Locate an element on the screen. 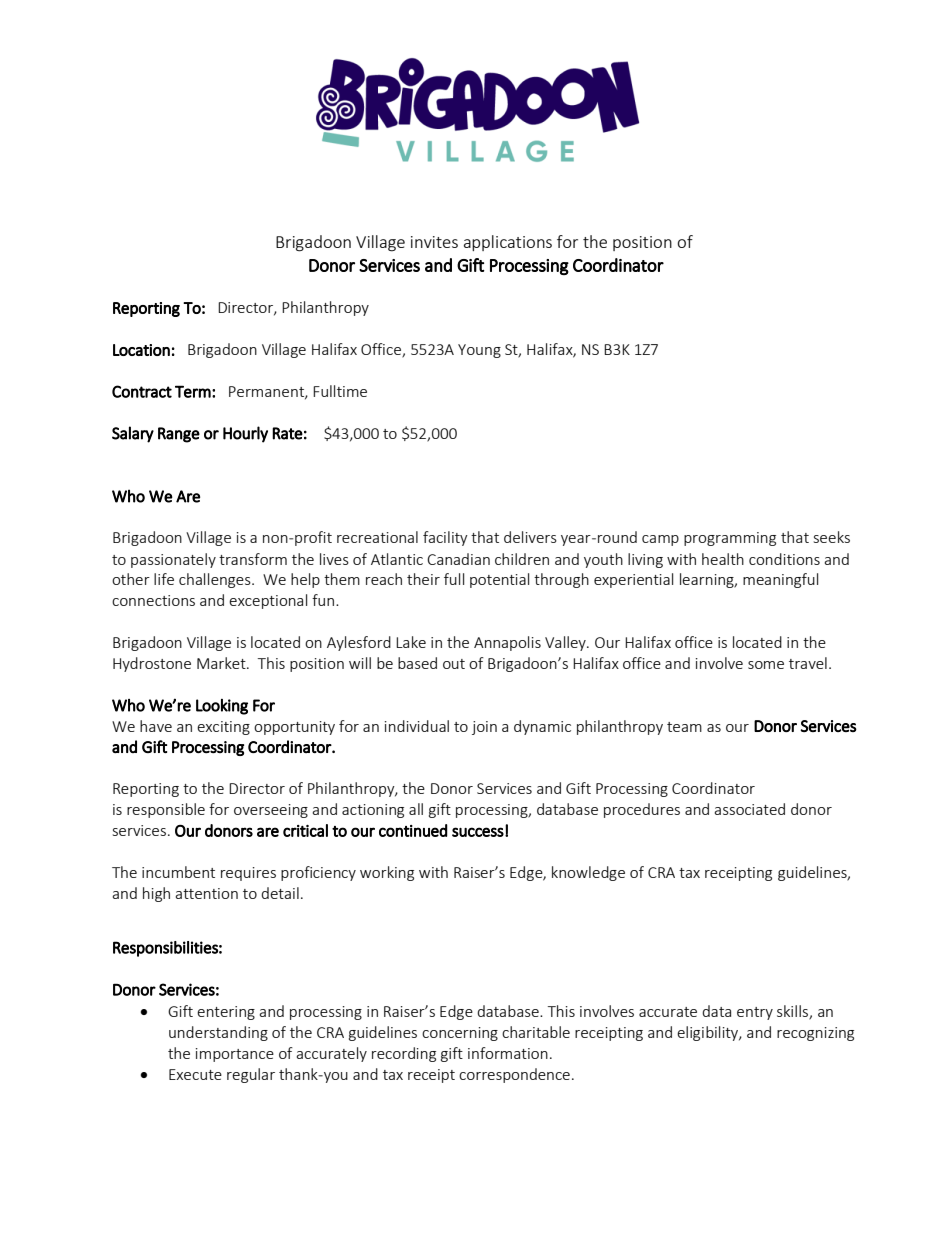 The width and height of the screenshot is (952, 1233). requires is located at coordinates (248, 874).
